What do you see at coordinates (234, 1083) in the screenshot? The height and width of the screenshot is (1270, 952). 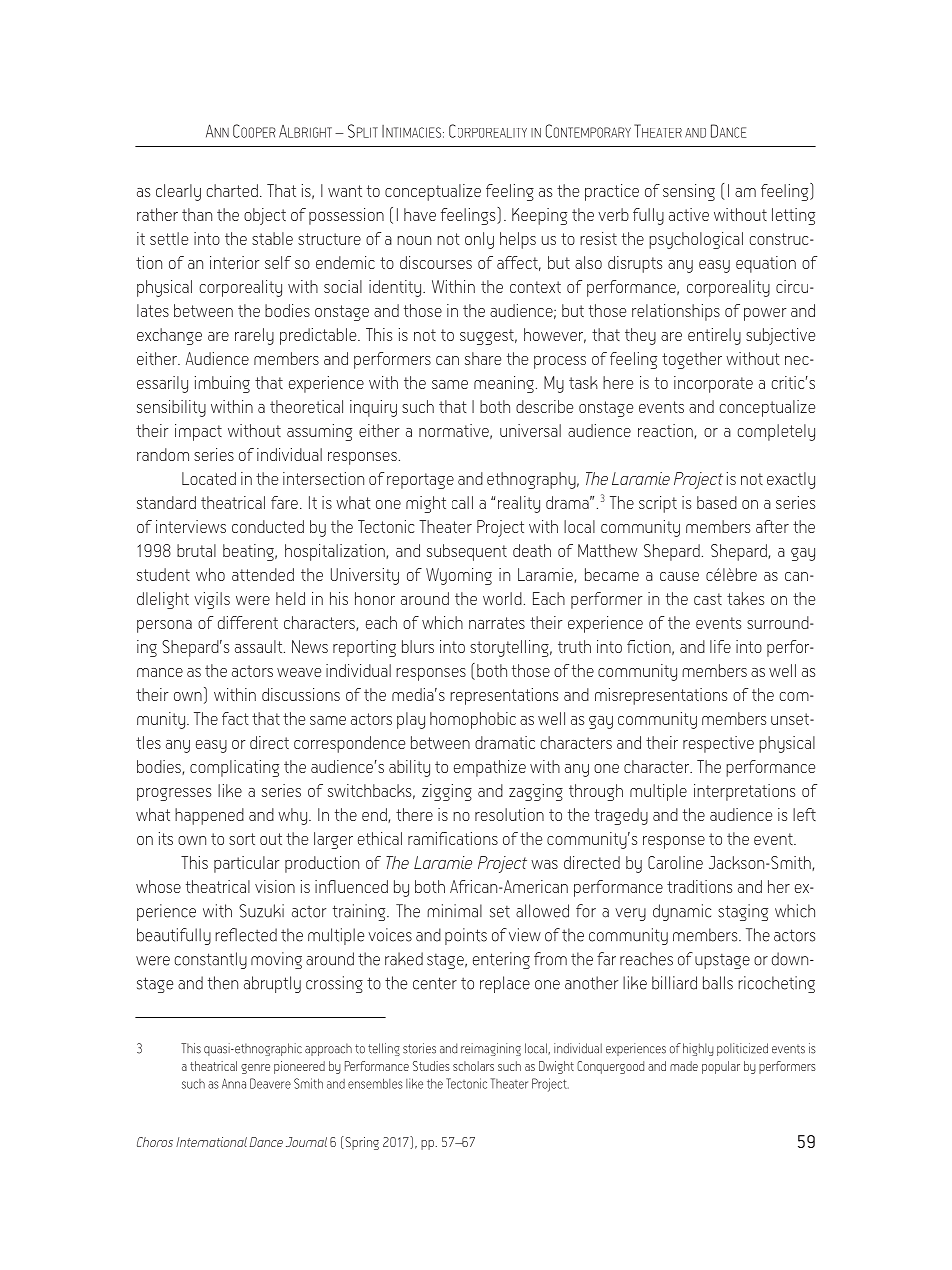 I see `Anna` at bounding box center [234, 1083].
